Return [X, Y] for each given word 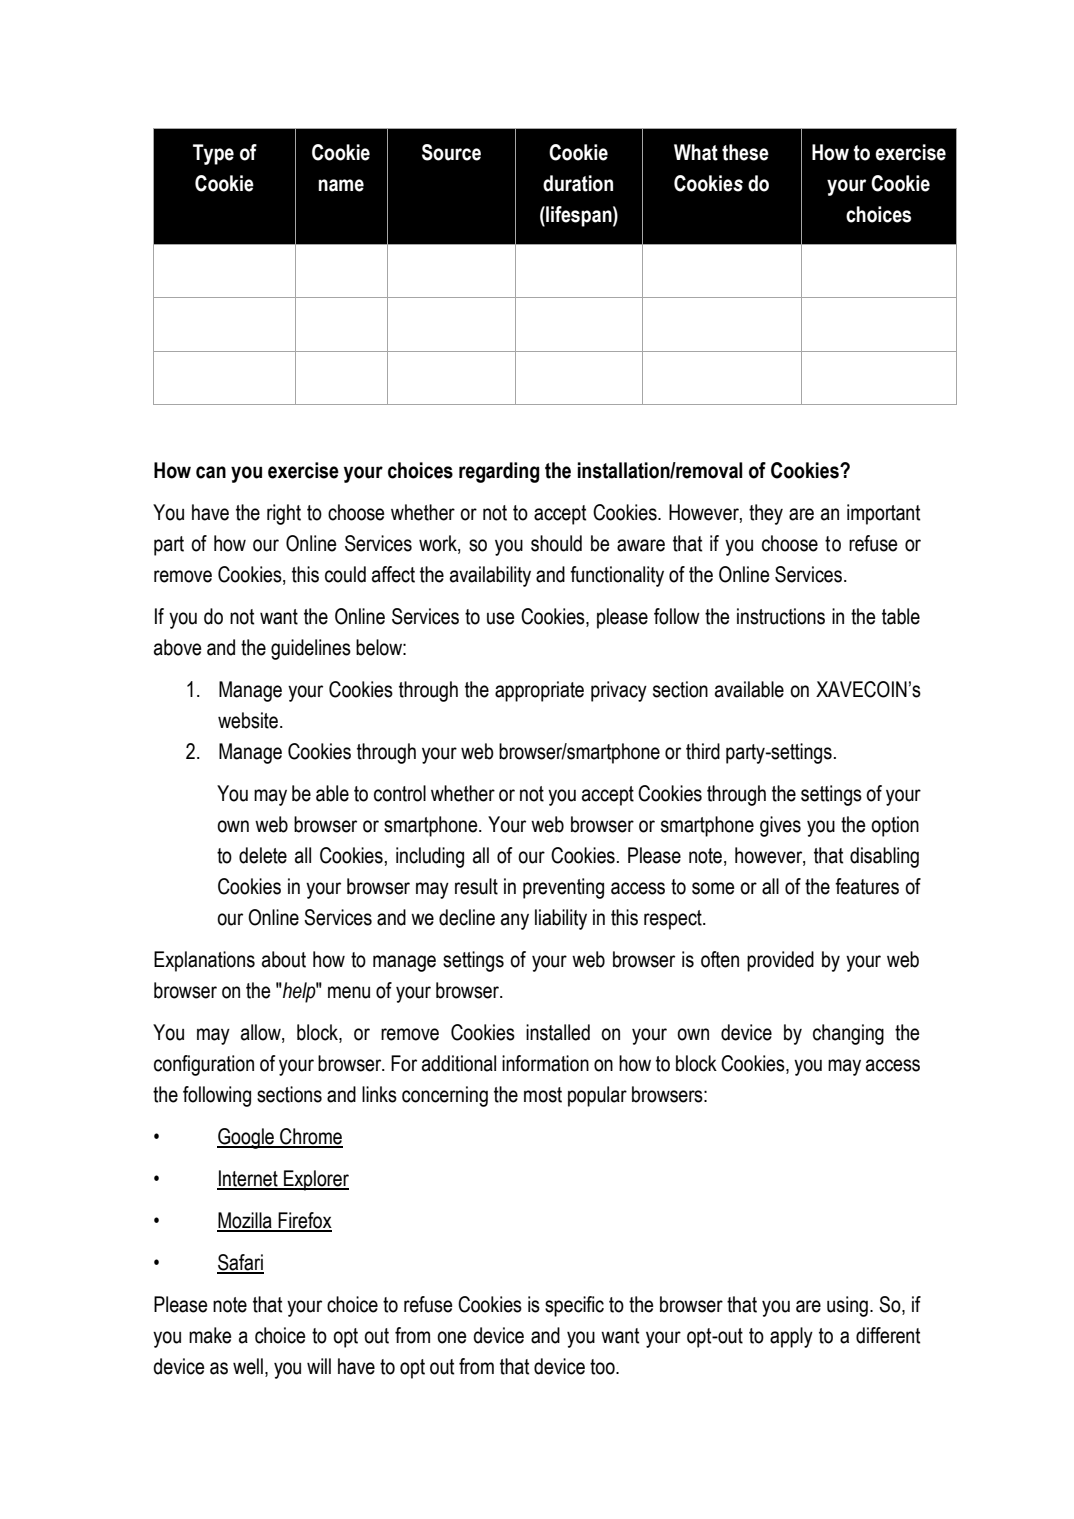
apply [791, 1337]
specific [574, 1306]
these [745, 152]
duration [578, 183]
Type [213, 154]
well [248, 1366]
